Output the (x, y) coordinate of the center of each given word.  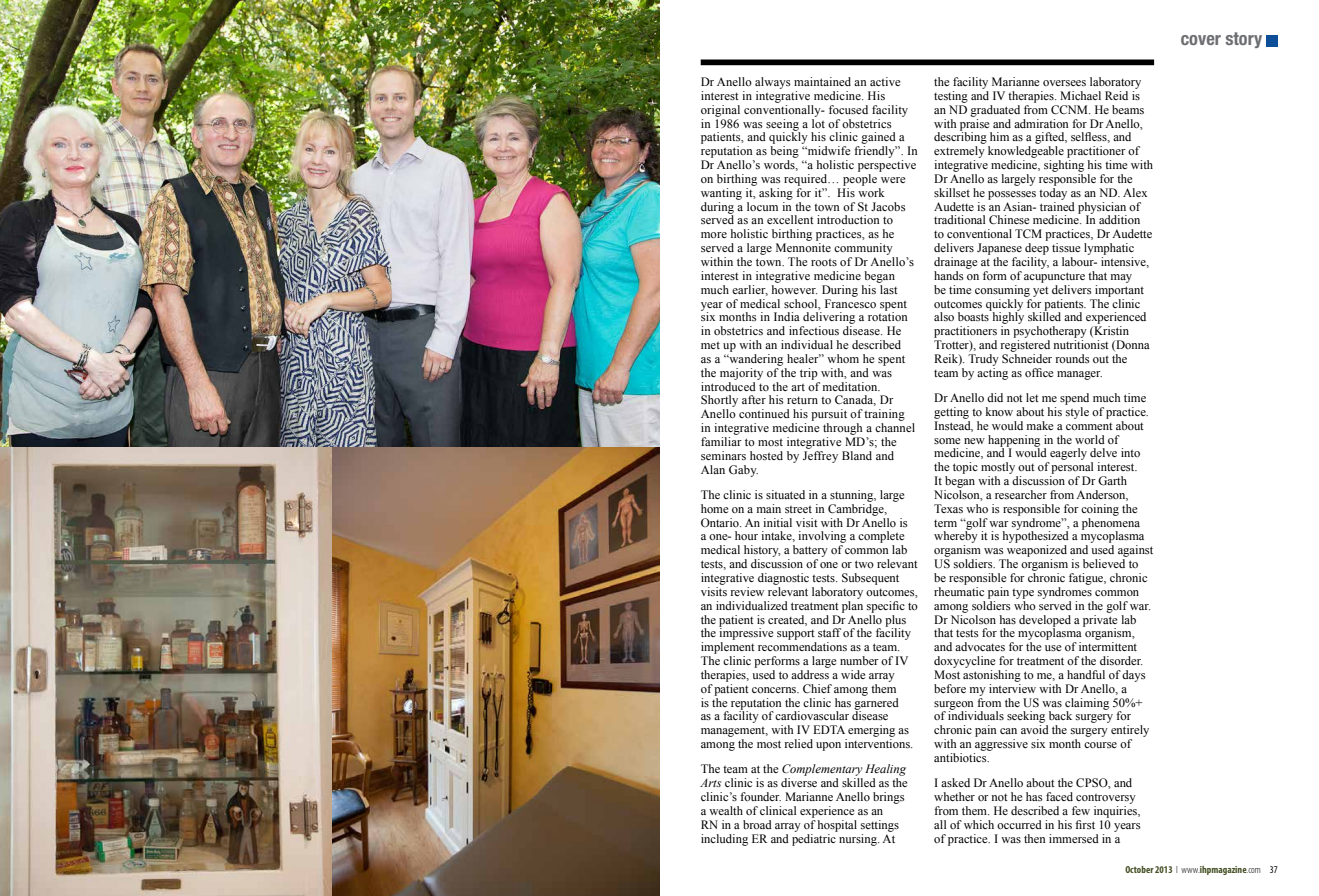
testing (951, 97)
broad (757, 824)
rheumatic (959, 591)
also (944, 316)
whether (954, 796)
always (773, 83)
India (787, 316)
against (1135, 552)
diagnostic (783, 579)
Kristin (1110, 331)
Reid (1116, 95)
